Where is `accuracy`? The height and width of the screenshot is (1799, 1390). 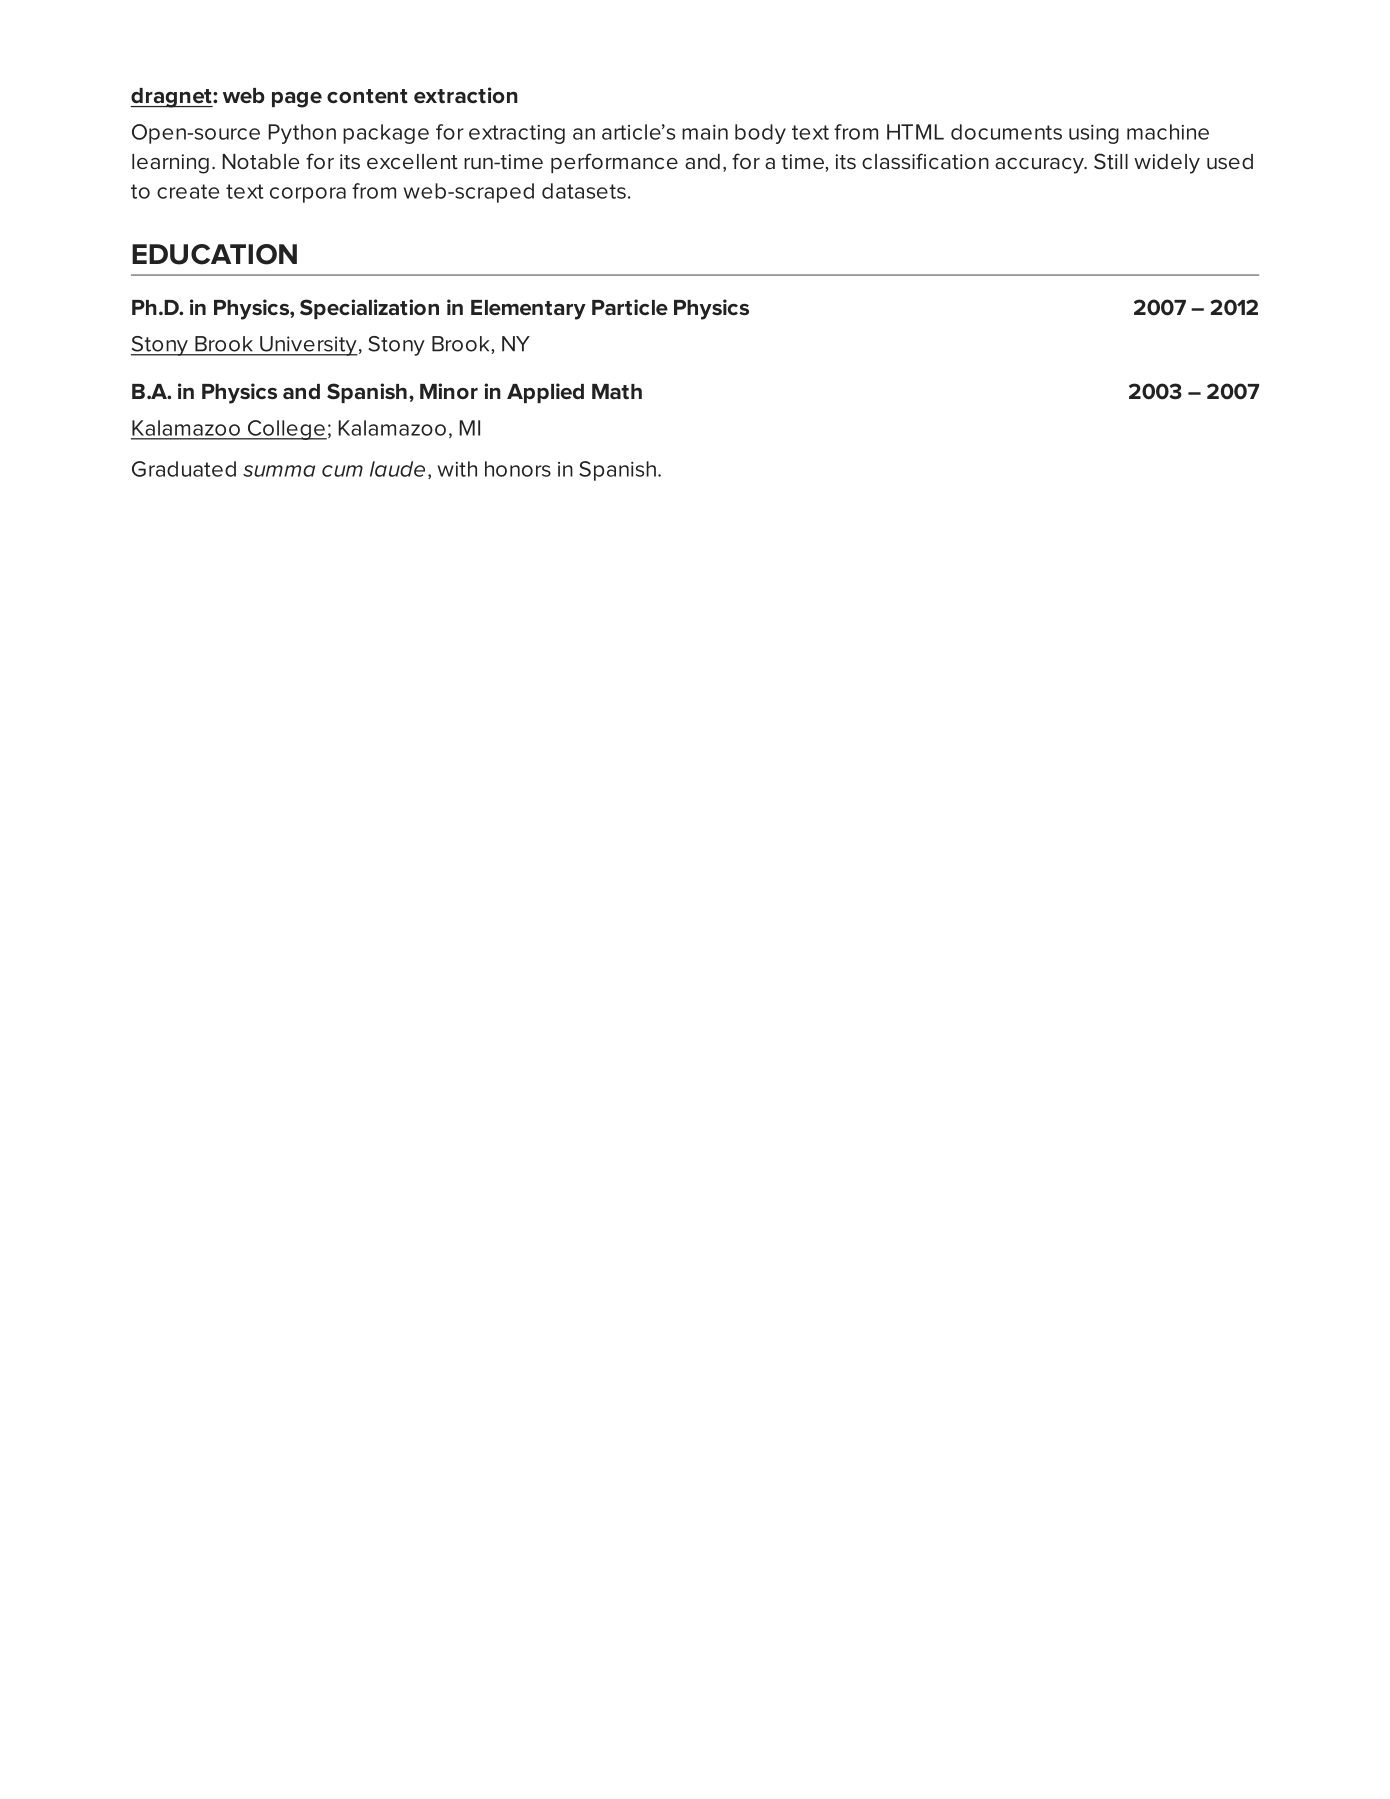 accuracy is located at coordinates (1040, 166).
